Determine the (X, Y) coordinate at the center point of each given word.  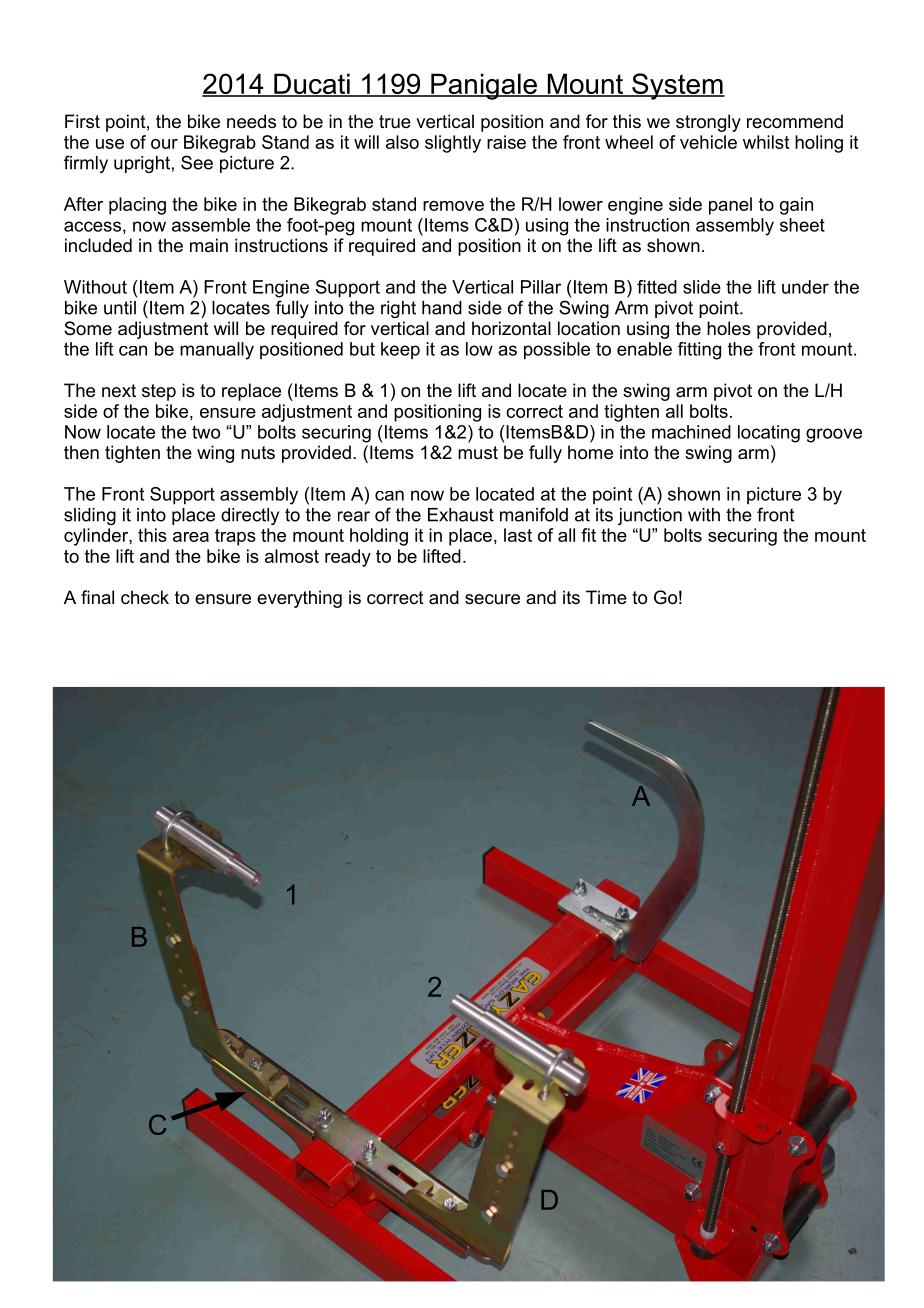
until (120, 308)
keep (400, 350)
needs (251, 121)
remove (453, 206)
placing (137, 206)
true (395, 121)
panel (730, 206)
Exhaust (461, 515)
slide (702, 287)
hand (442, 308)
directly (250, 516)
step (159, 392)
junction (650, 516)
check (145, 597)
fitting (699, 351)
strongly (708, 123)
